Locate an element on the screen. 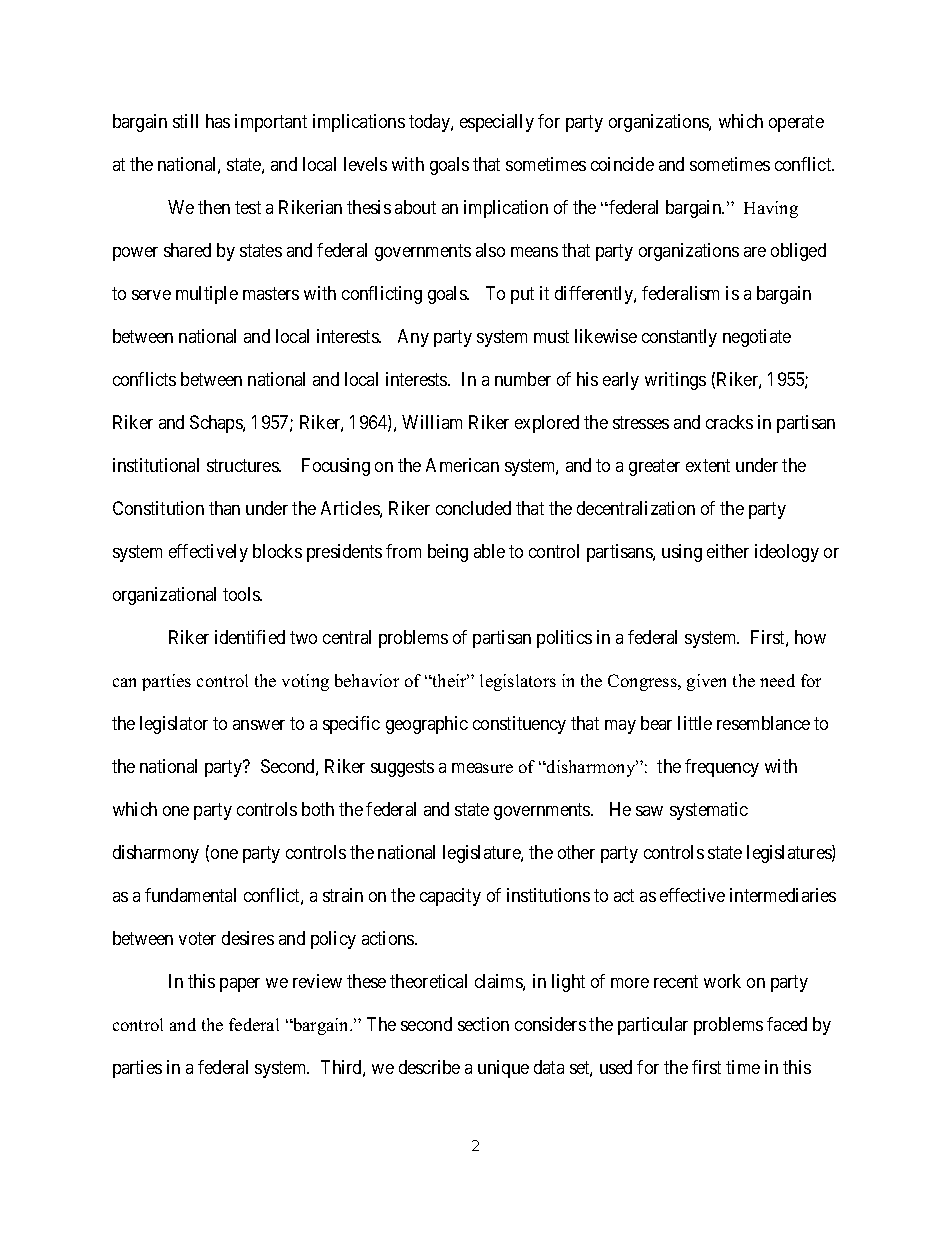 Image resolution: width=952 pixels, height=1233 pixels. operate is located at coordinates (796, 124).
